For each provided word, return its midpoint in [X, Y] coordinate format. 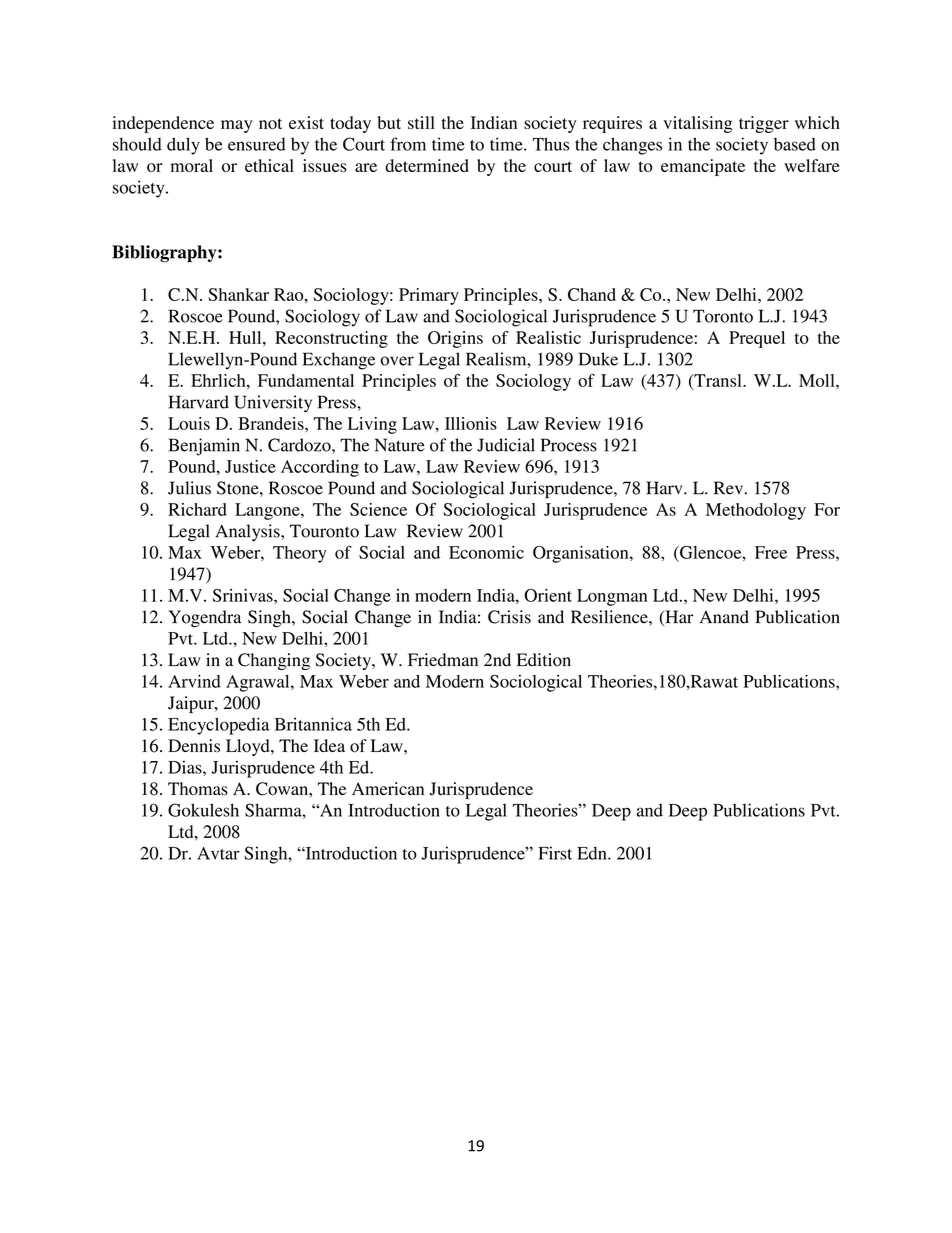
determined [427, 165]
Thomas [198, 789]
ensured [257, 144]
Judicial [506, 445]
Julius [189, 488]
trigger [764, 124]
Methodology [756, 511]
